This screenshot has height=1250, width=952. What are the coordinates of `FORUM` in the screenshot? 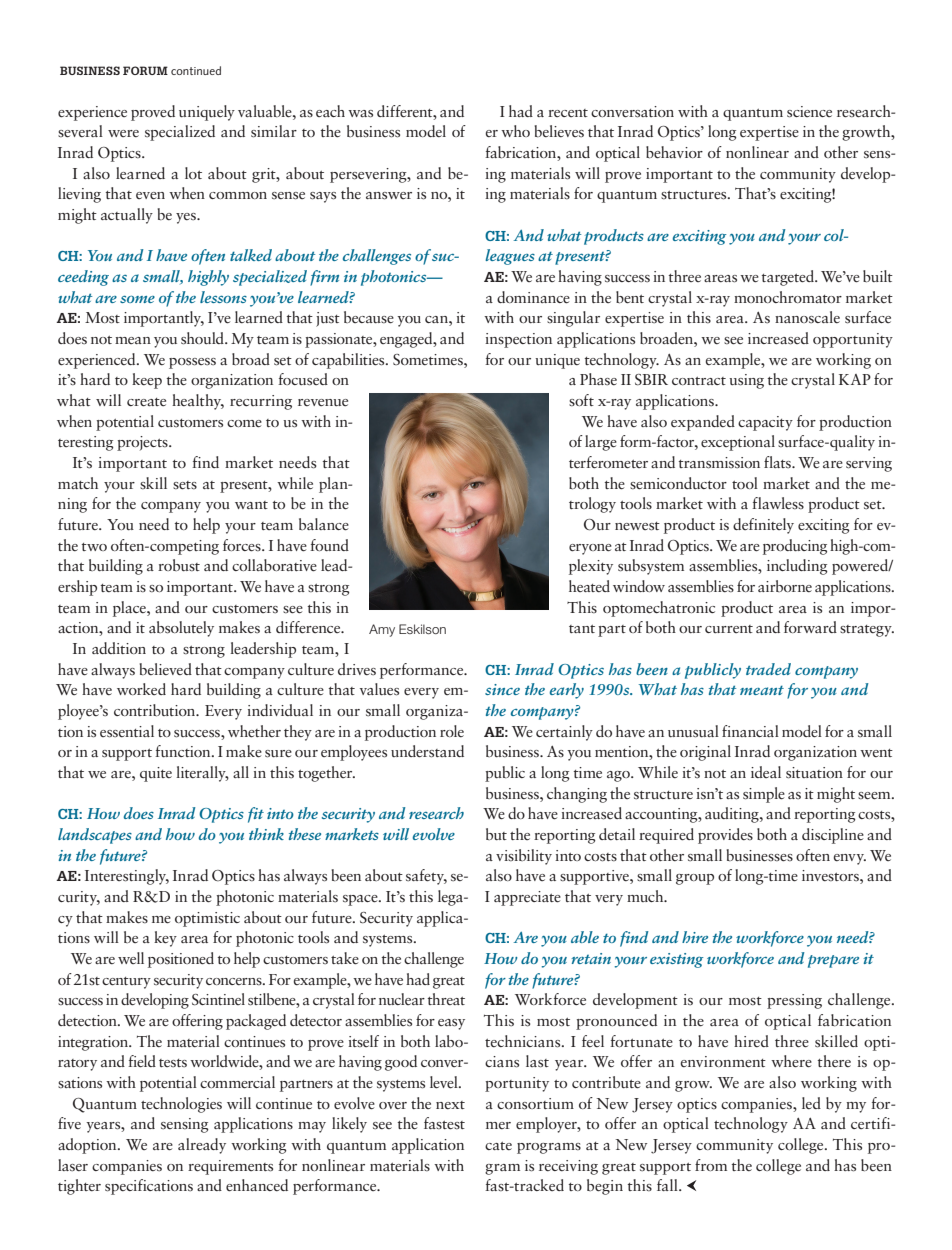 It's located at (145, 70).
